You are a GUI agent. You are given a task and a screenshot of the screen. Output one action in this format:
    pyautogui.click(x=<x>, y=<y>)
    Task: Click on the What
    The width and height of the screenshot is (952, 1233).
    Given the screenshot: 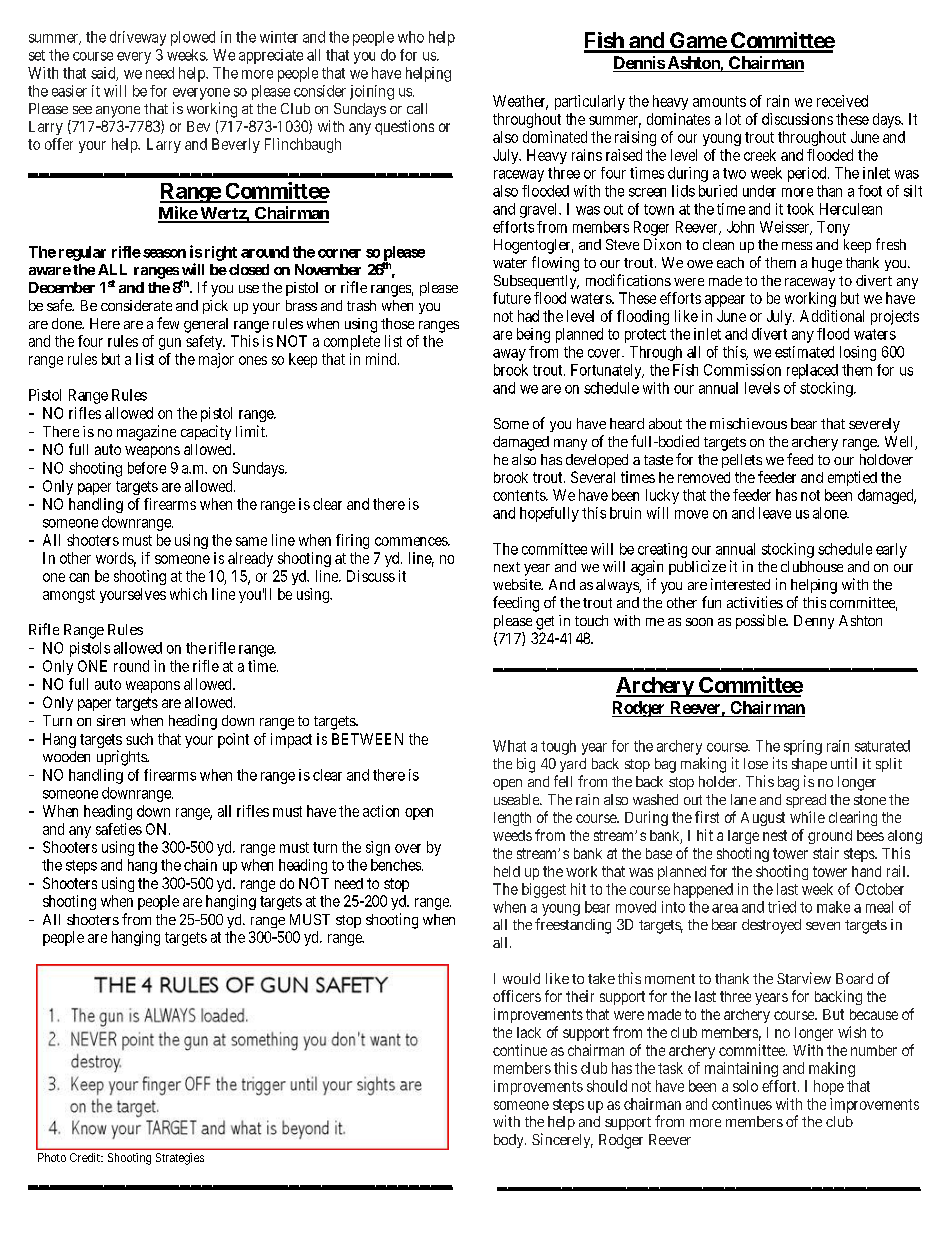 What is the action you would take?
    pyautogui.click(x=509, y=746)
